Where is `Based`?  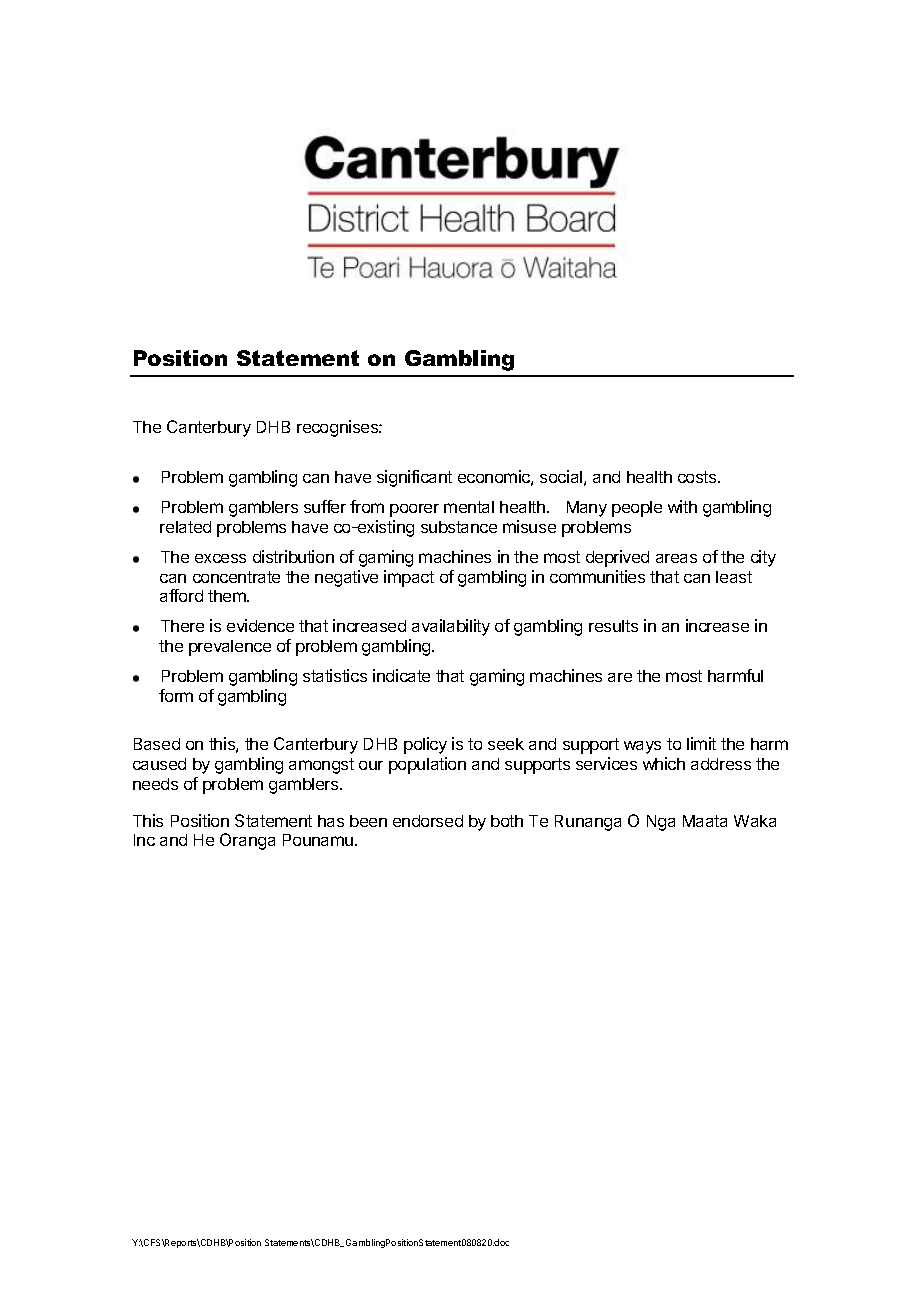
Based is located at coordinates (157, 744).
